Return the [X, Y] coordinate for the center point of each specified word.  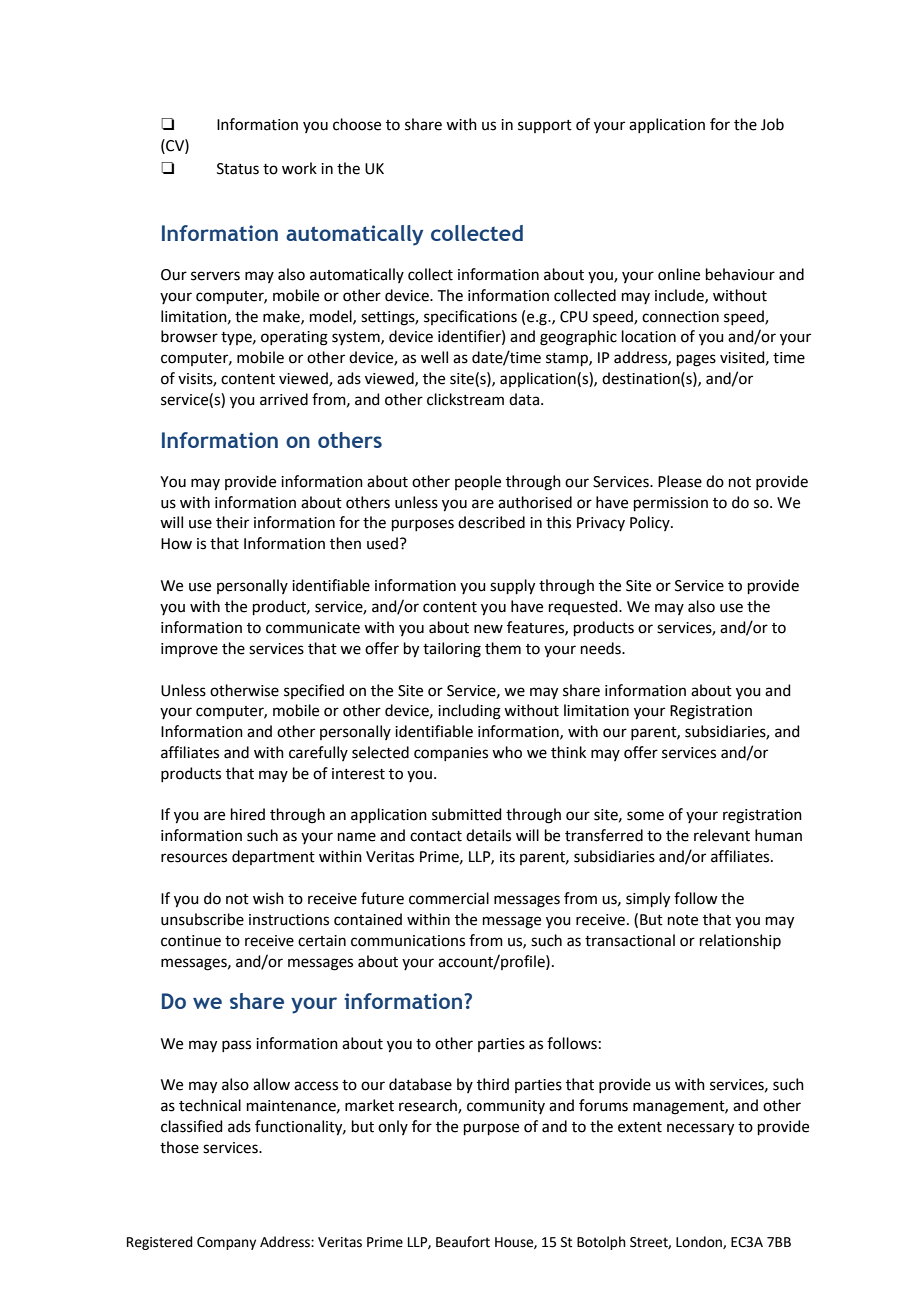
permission [671, 504]
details [488, 835]
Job [772, 124]
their [232, 522]
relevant [722, 835]
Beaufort [463, 1242]
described [491, 522]
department [273, 857]
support [545, 126]
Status [238, 169]
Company [226, 1243]
